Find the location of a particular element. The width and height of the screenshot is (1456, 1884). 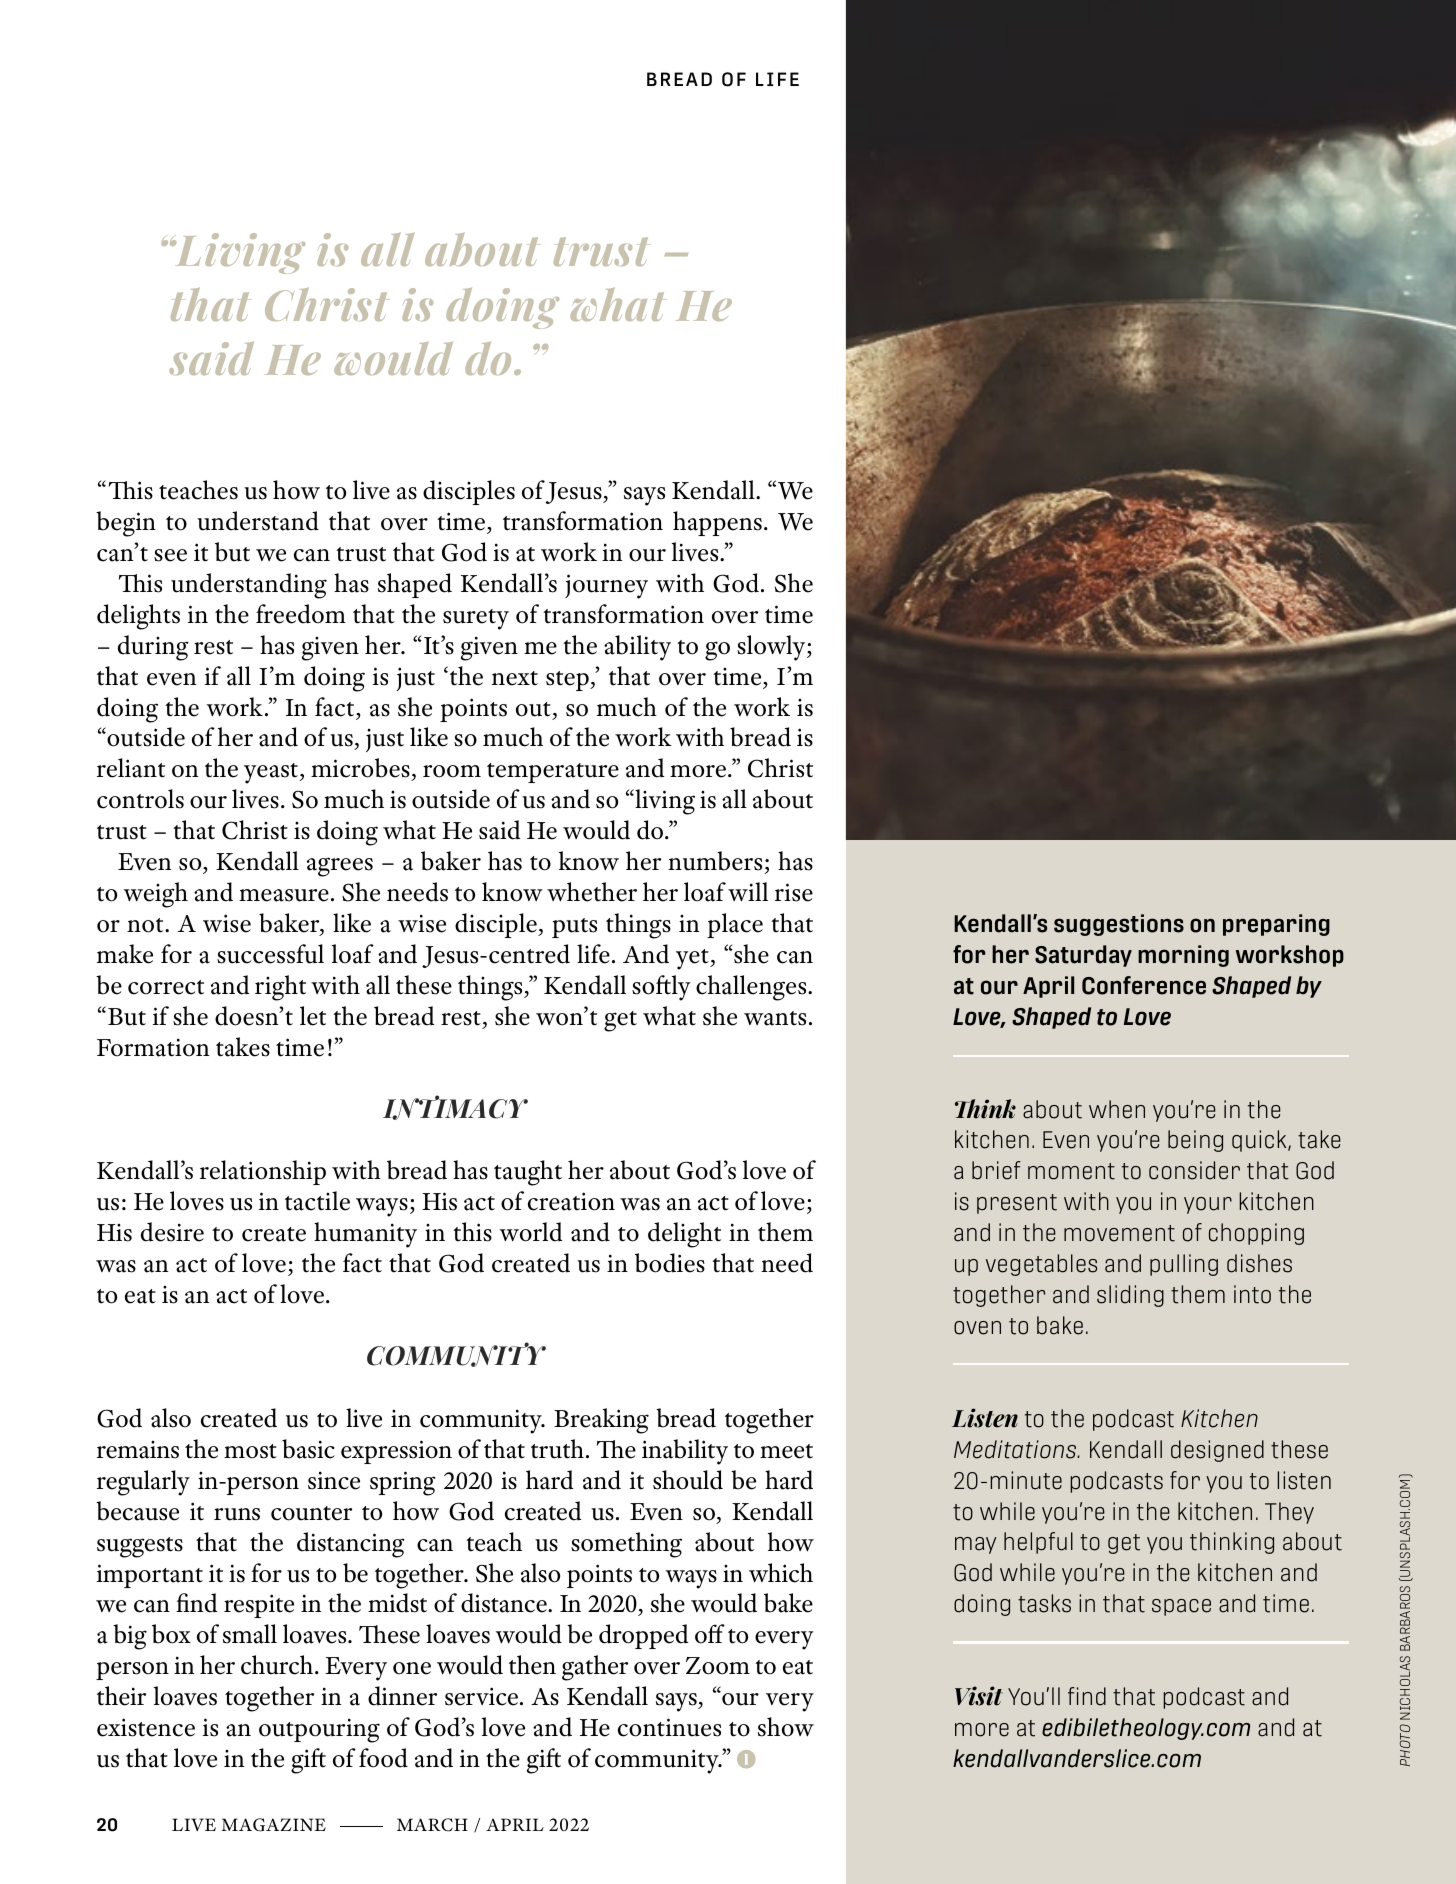

MAGAZINE is located at coordinates (274, 1825).
